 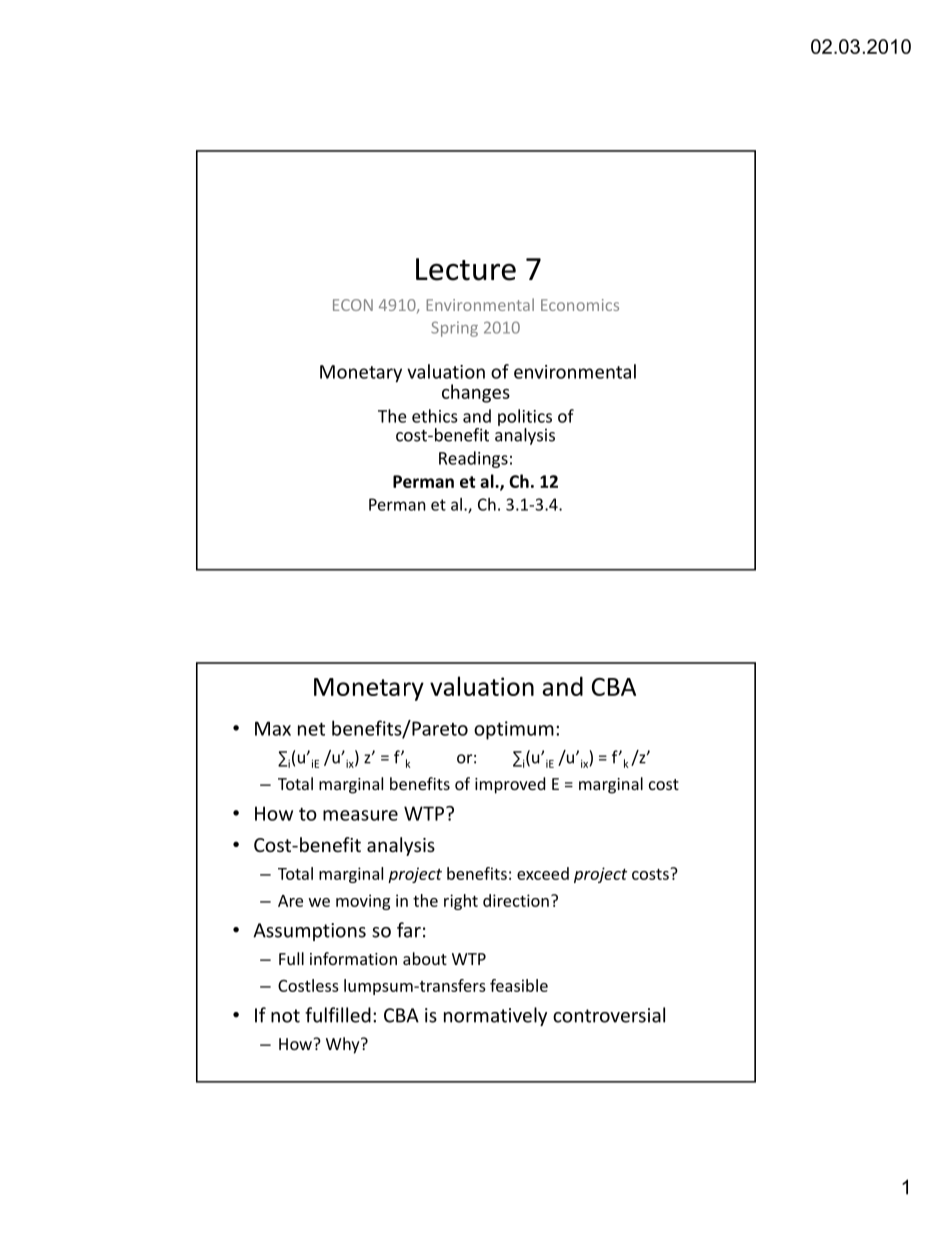 I want to click on right, so click(x=461, y=902).
